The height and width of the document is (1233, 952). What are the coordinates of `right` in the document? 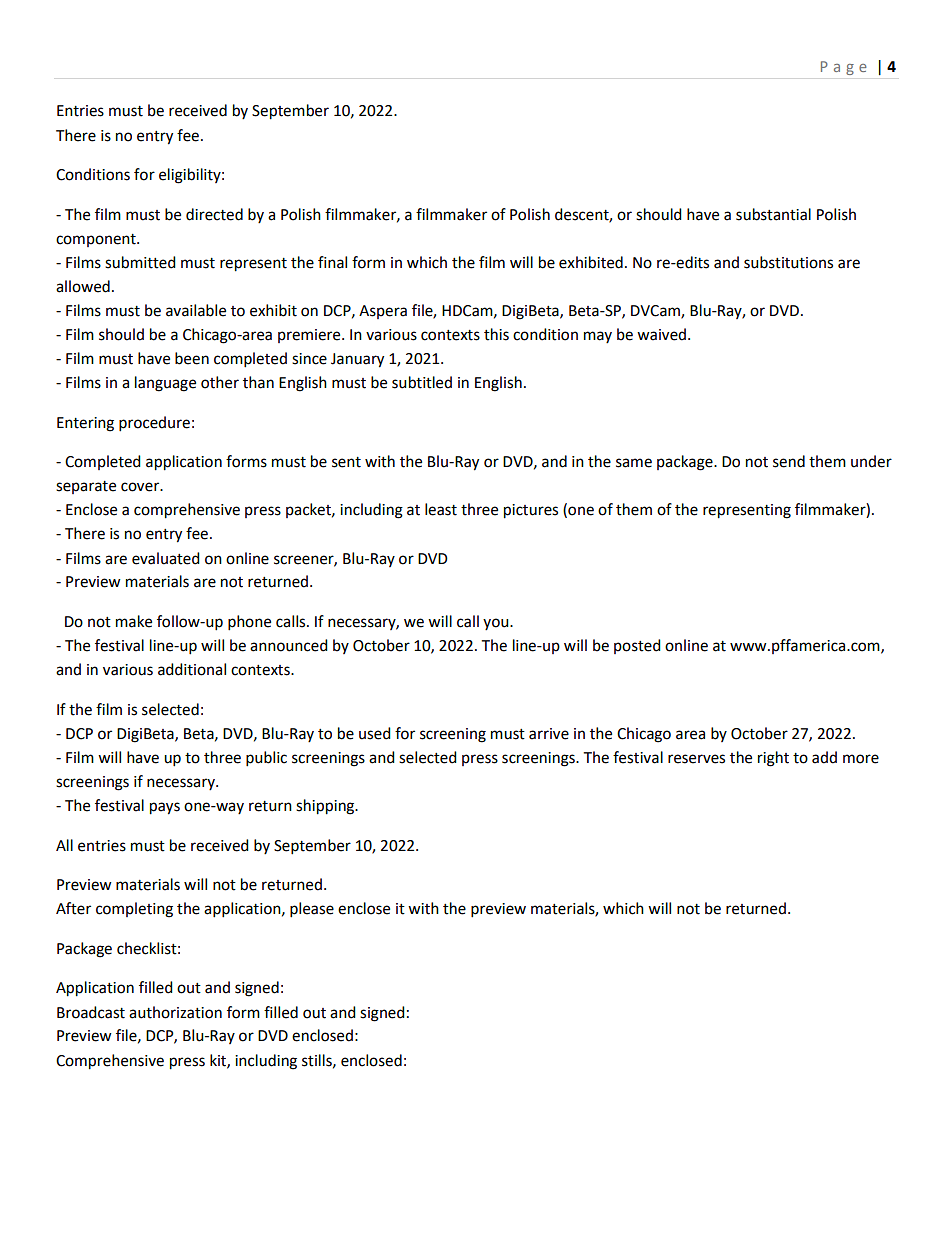 It's located at (773, 759).
